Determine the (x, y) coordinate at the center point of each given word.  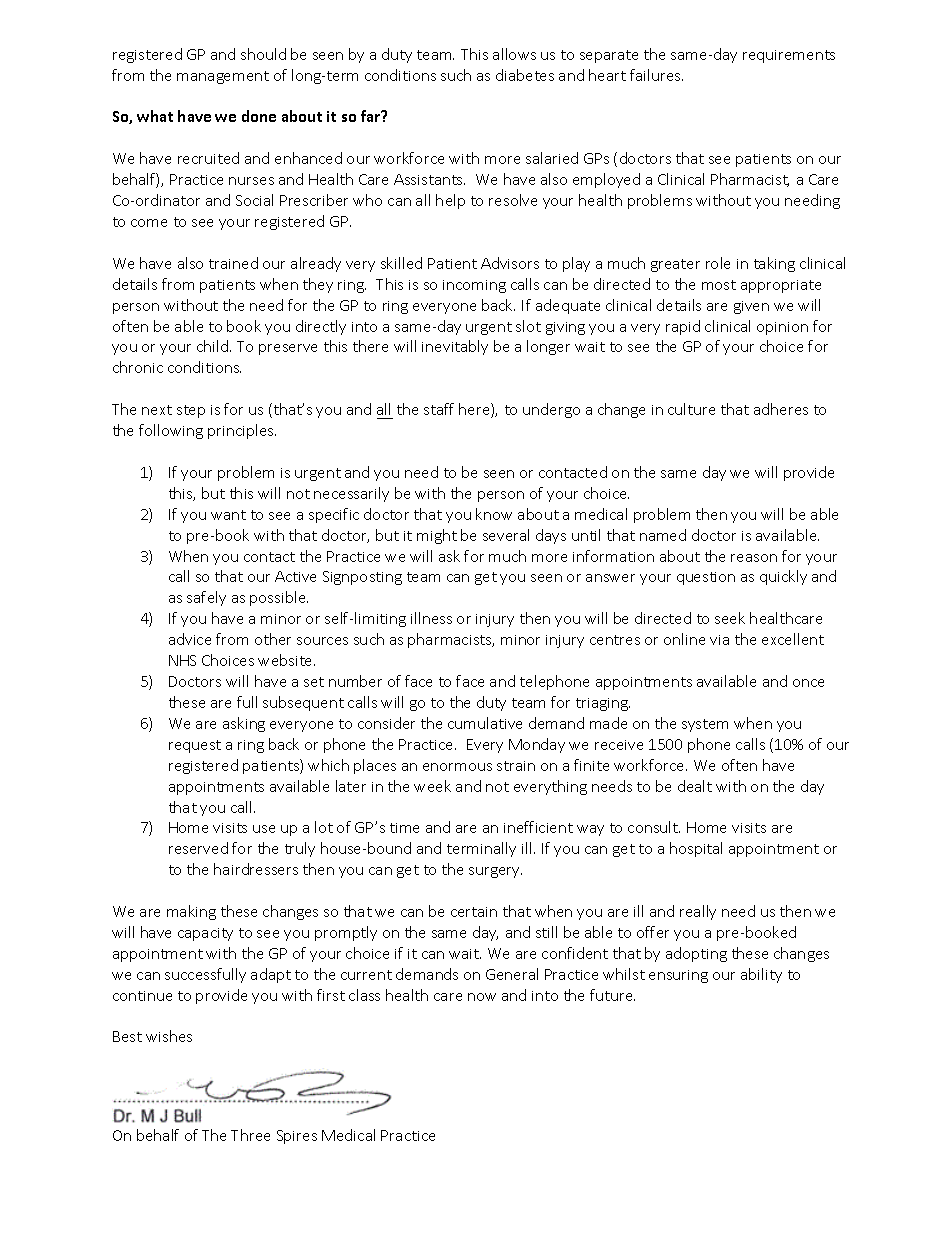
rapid (683, 327)
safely (206, 598)
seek (730, 618)
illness (431, 618)
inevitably (455, 347)
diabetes (525, 75)
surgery (495, 872)
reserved (198, 848)
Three (250, 1135)
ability (761, 975)
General (512, 974)
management (223, 77)
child (212, 346)
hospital (696, 849)
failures (656, 75)
